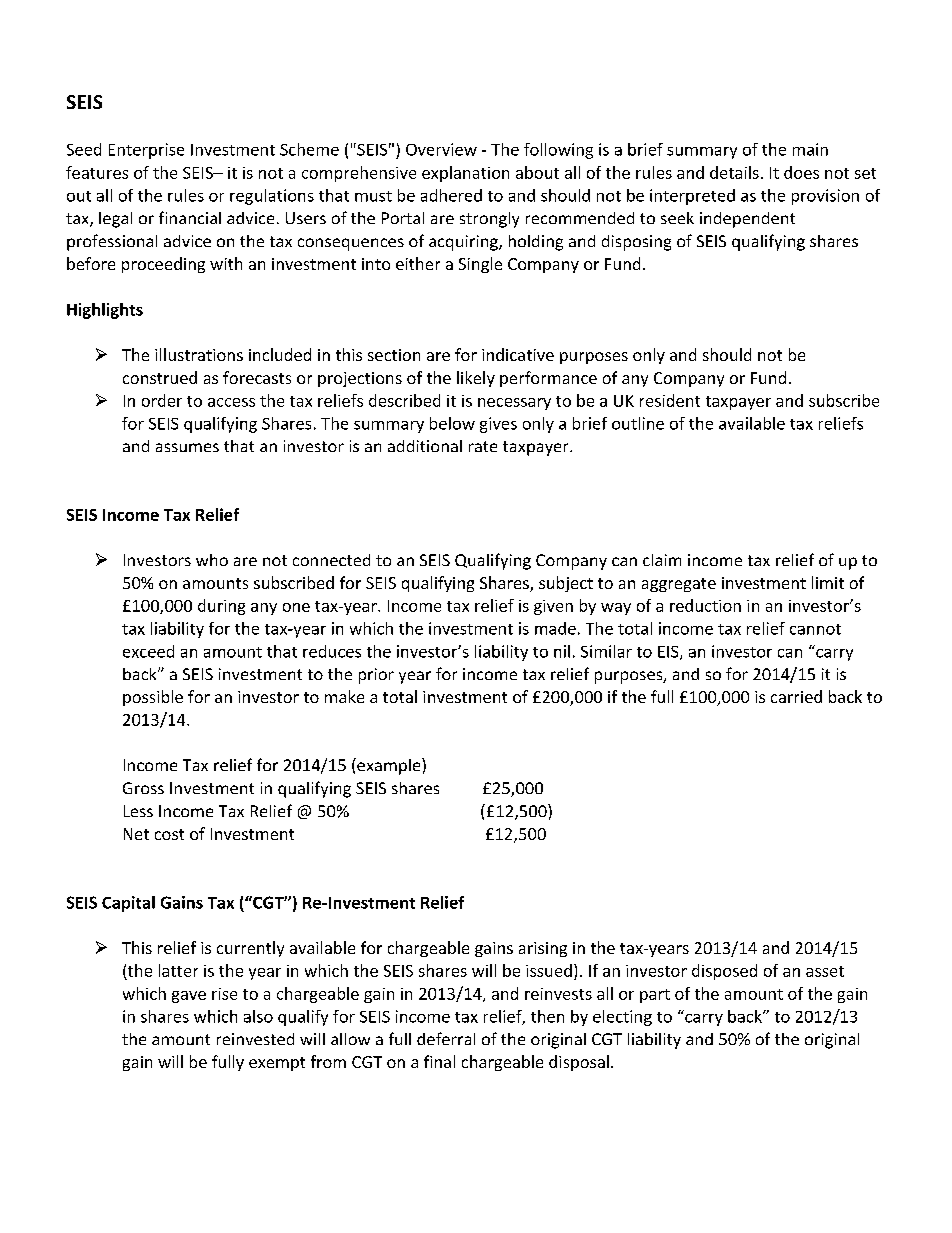 This screenshot has width=952, height=1233. I want to click on during, so click(221, 607).
